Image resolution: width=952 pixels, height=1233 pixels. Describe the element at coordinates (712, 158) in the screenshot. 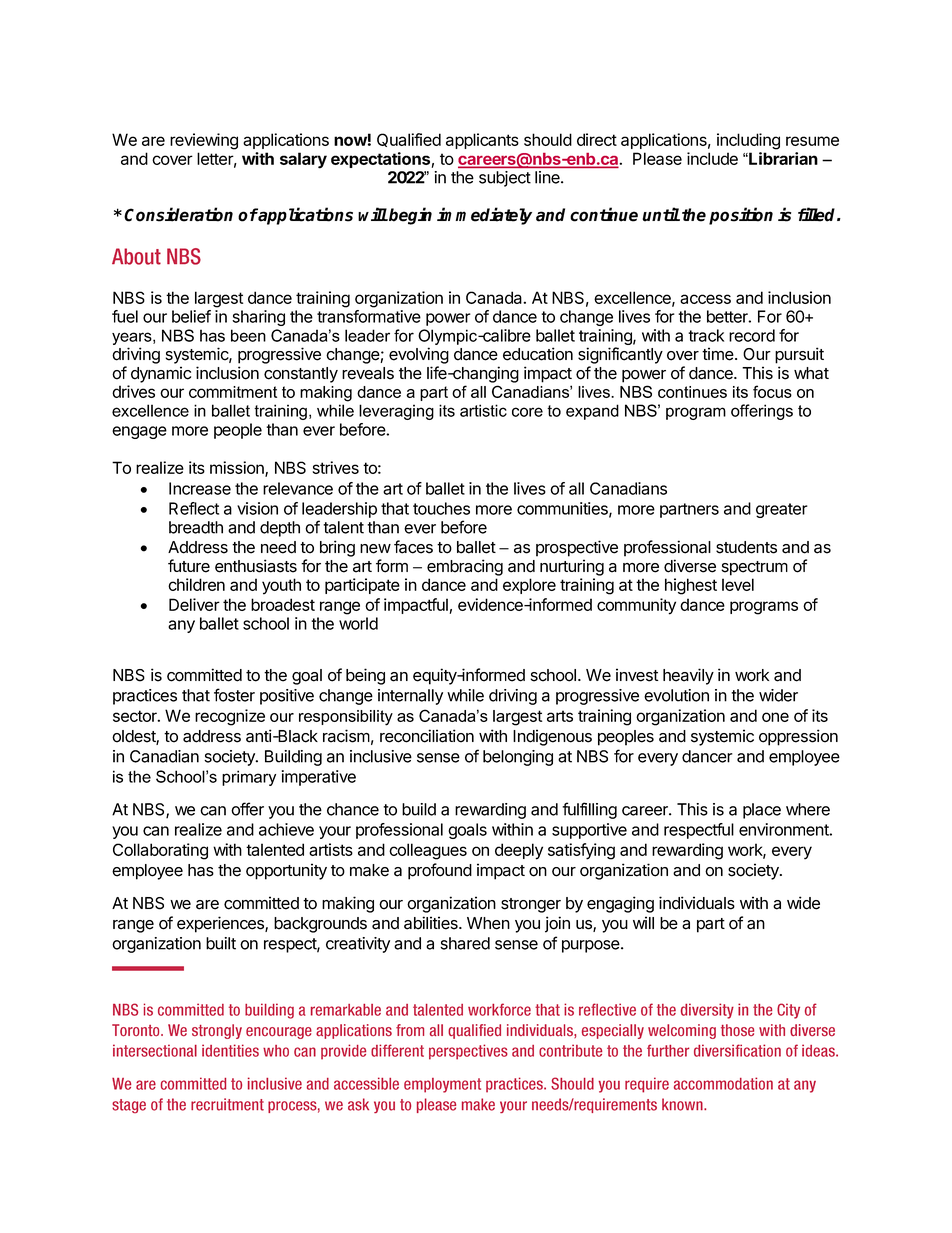

I see `include` at that location.
